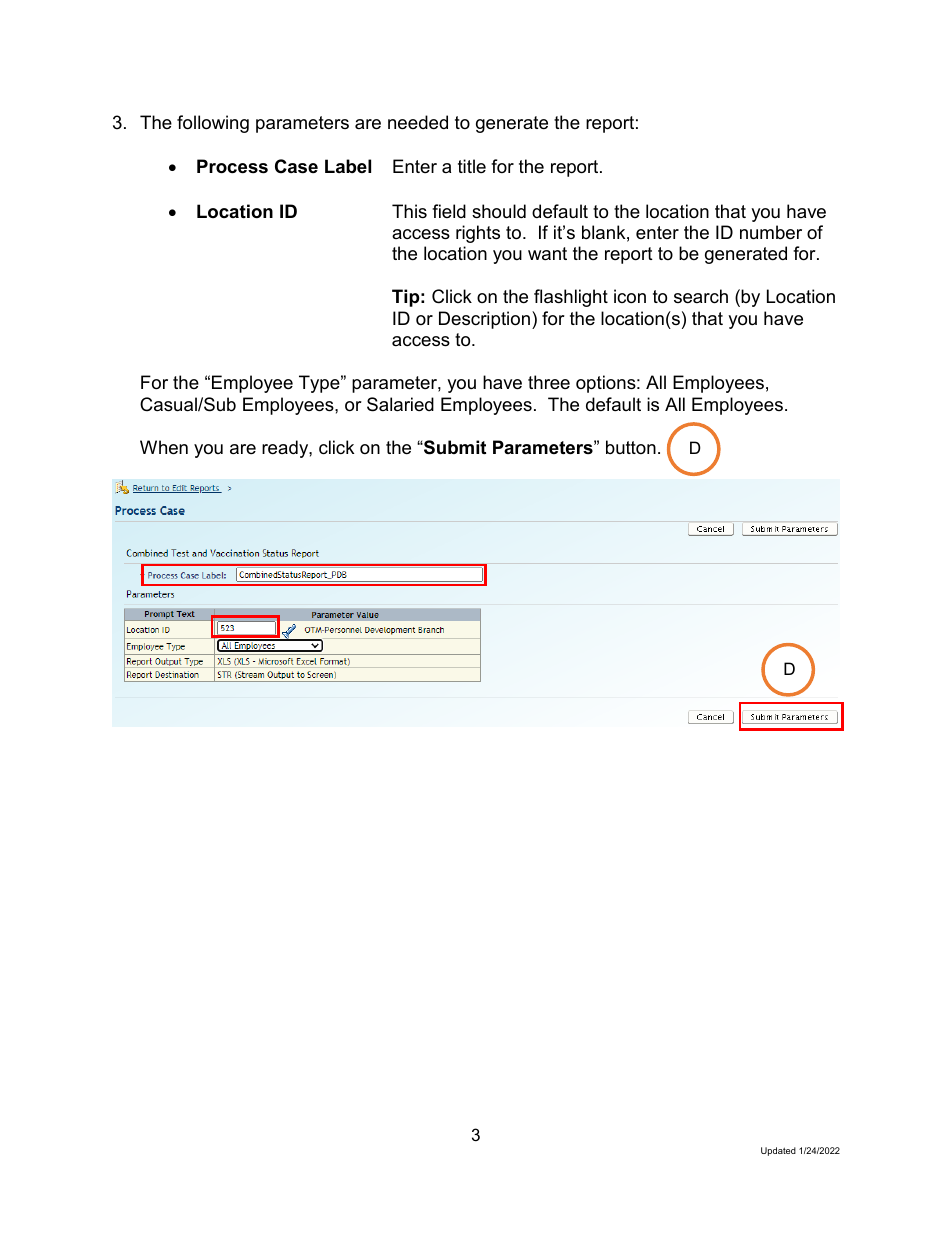  I want to click on flashlight, so click(571, 298).
